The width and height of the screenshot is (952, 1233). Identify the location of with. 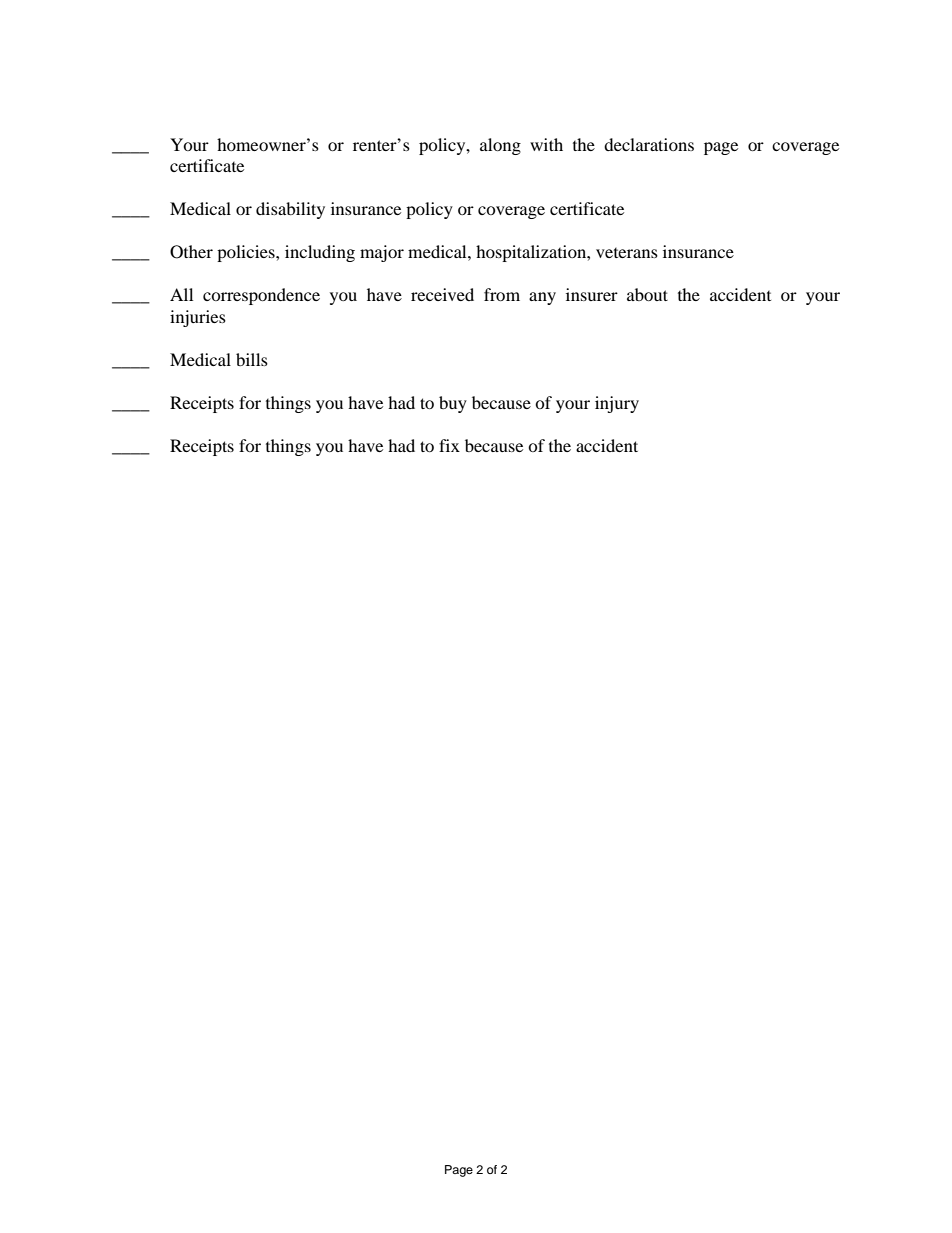
(546, 144).
